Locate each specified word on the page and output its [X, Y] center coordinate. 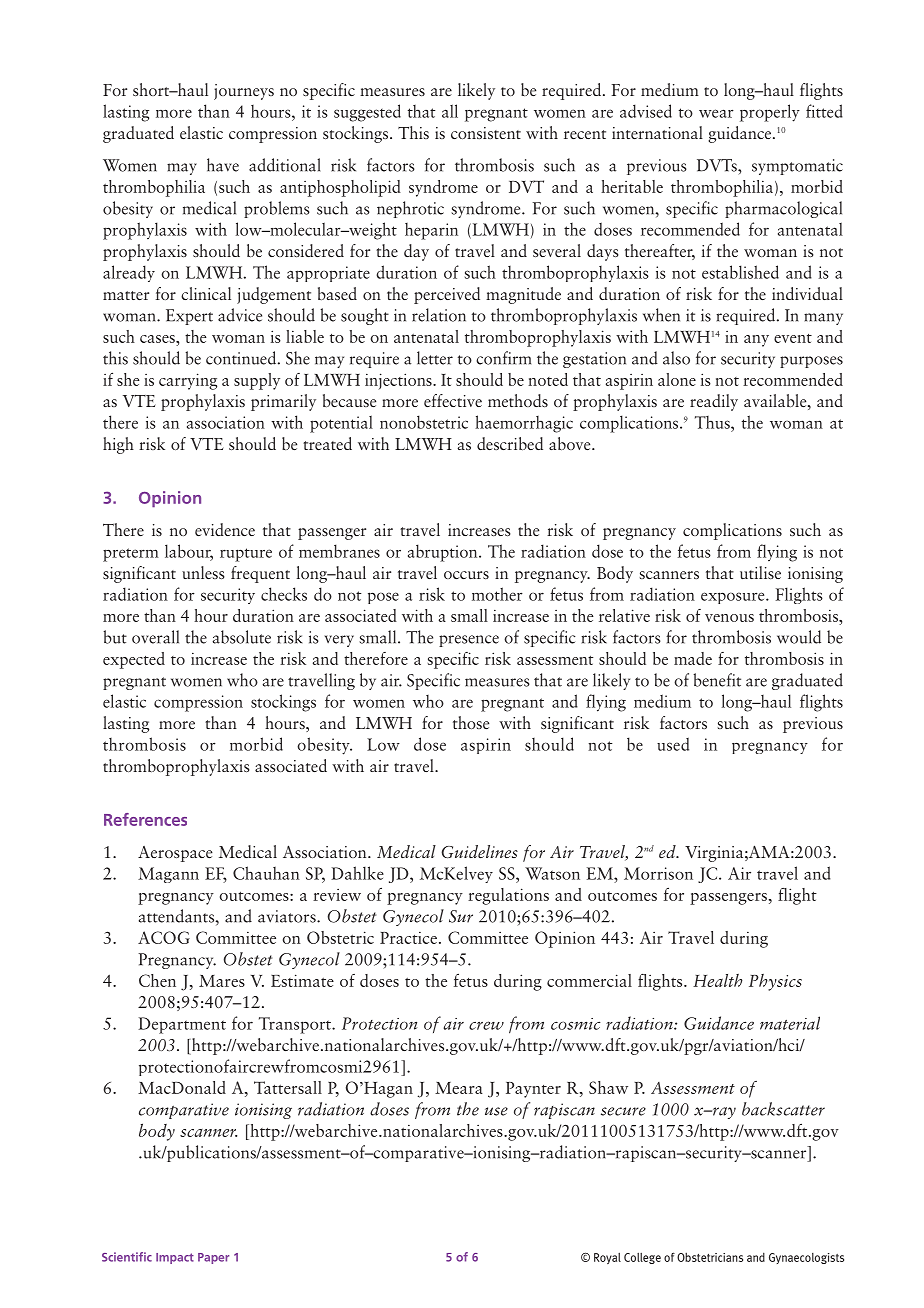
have [223, 165]
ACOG [164, 937]
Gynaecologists [806, 1258]
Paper [213, 1258]
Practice [408, 938]
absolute [242, 637]
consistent [486, 133]
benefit [717, 680]
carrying [188, 381]
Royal [607, 1258]
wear [716, 113]
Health [718, 980]
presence [469, 641]
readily [714, 402]
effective [453, 400]
